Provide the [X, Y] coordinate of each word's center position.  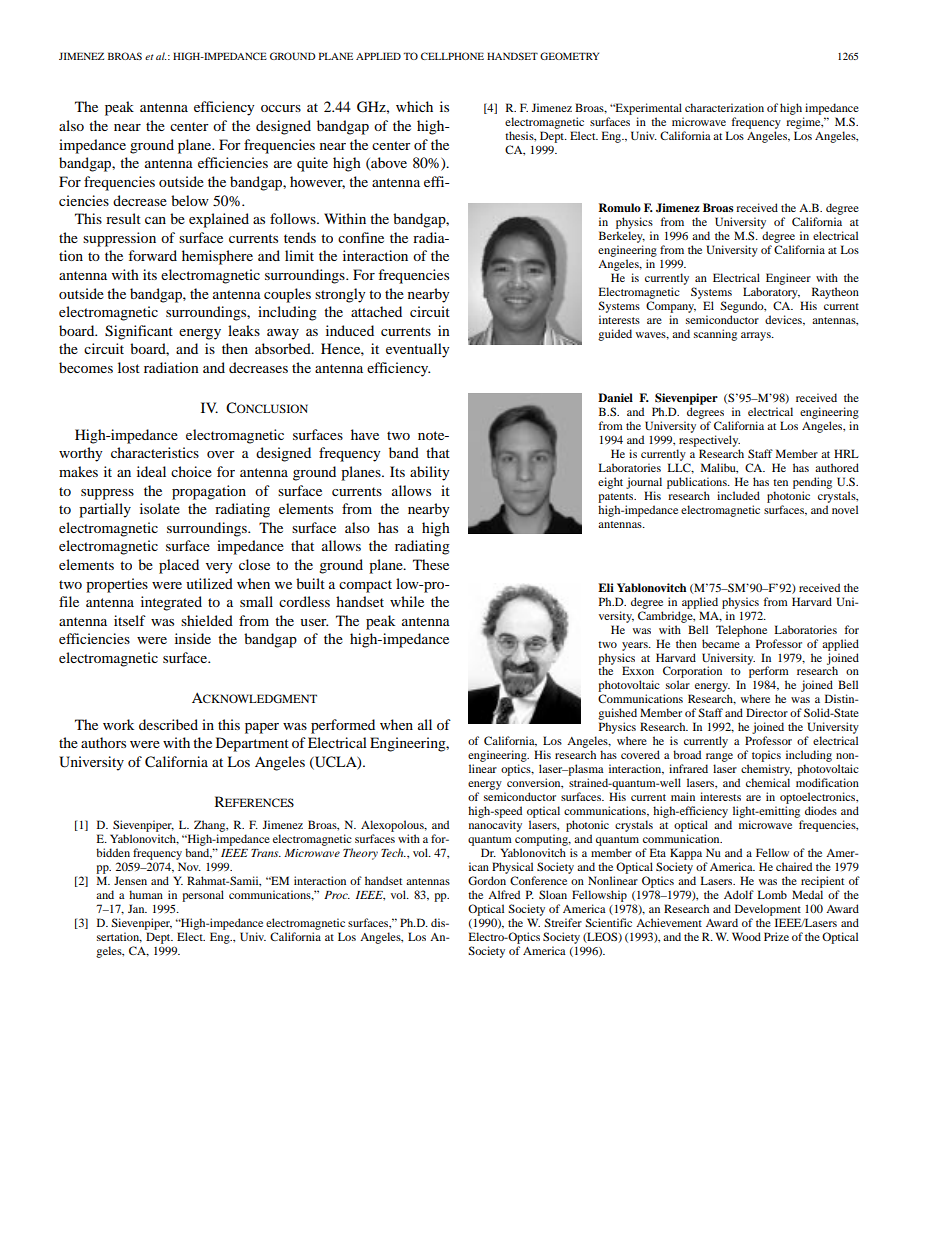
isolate [160, 508]
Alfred [504, 894]
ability [430, 473]
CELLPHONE [452, 56]
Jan [137, 908]
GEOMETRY [569, 56]
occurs [281, 108]
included [738, 495]
